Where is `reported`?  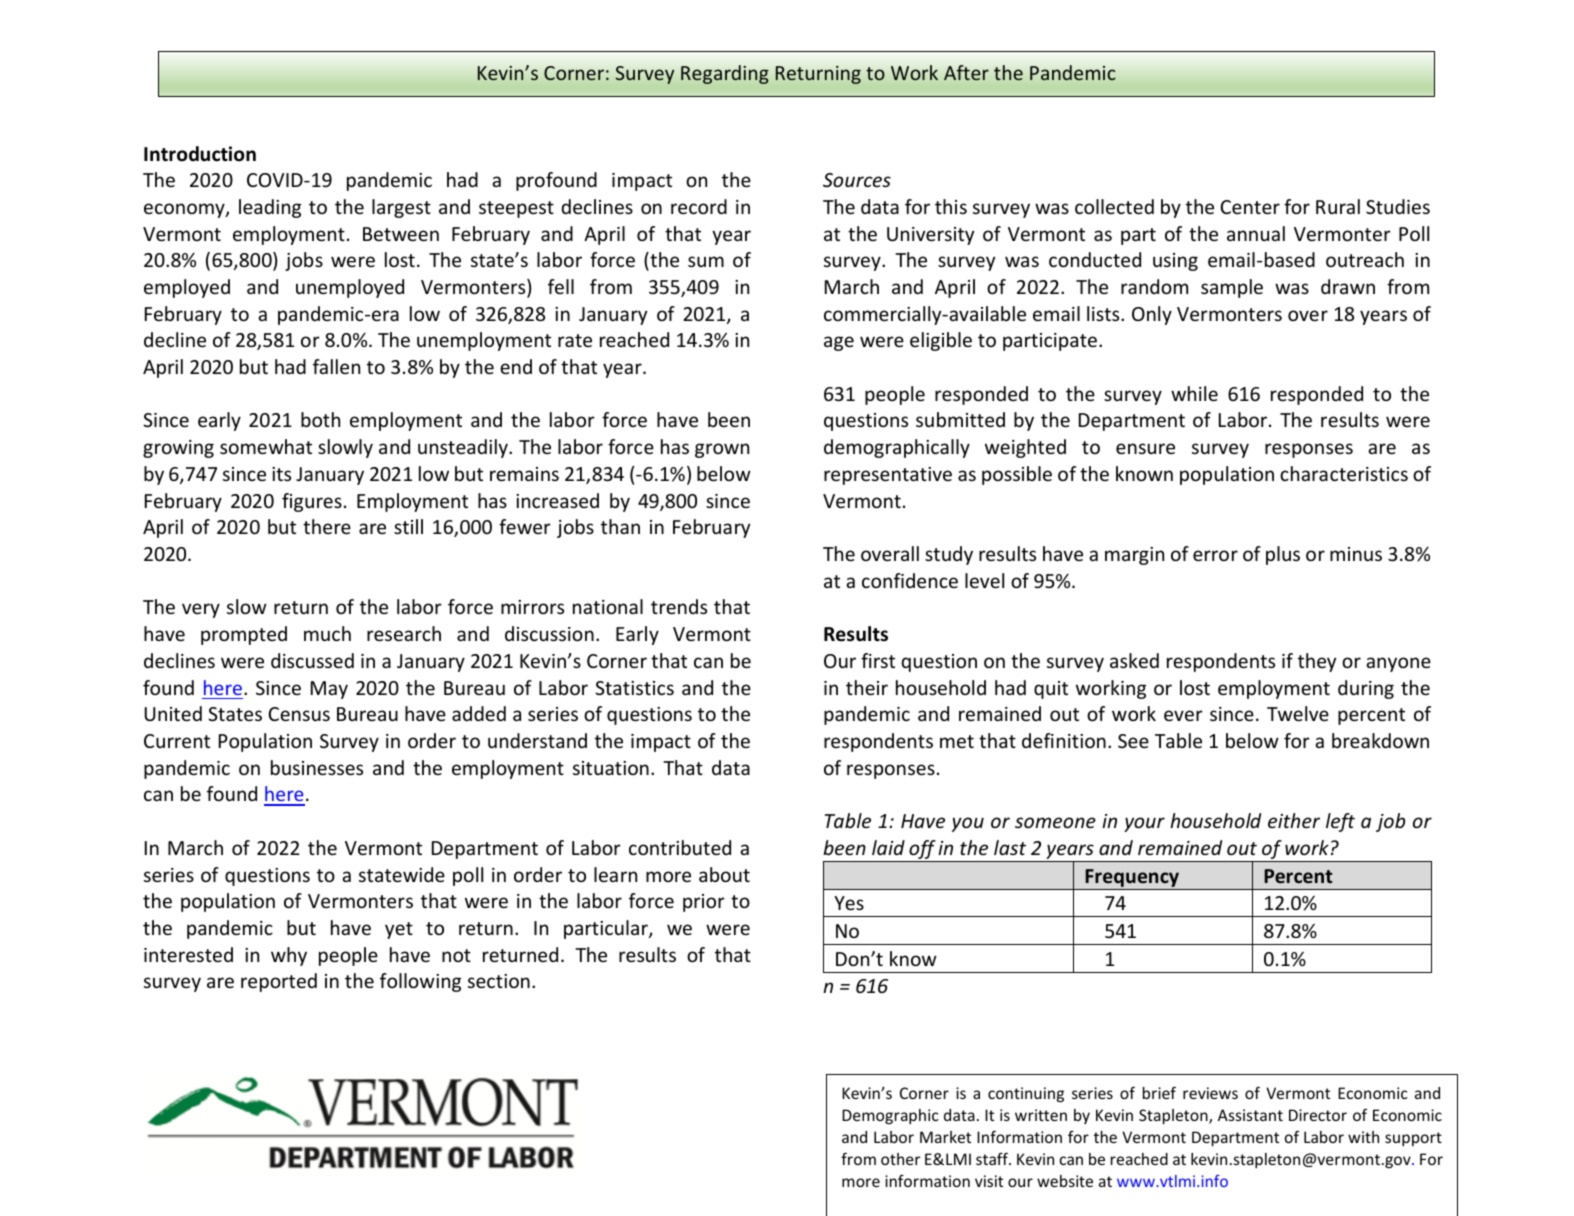 reported is located at coordinates (279, 982).
